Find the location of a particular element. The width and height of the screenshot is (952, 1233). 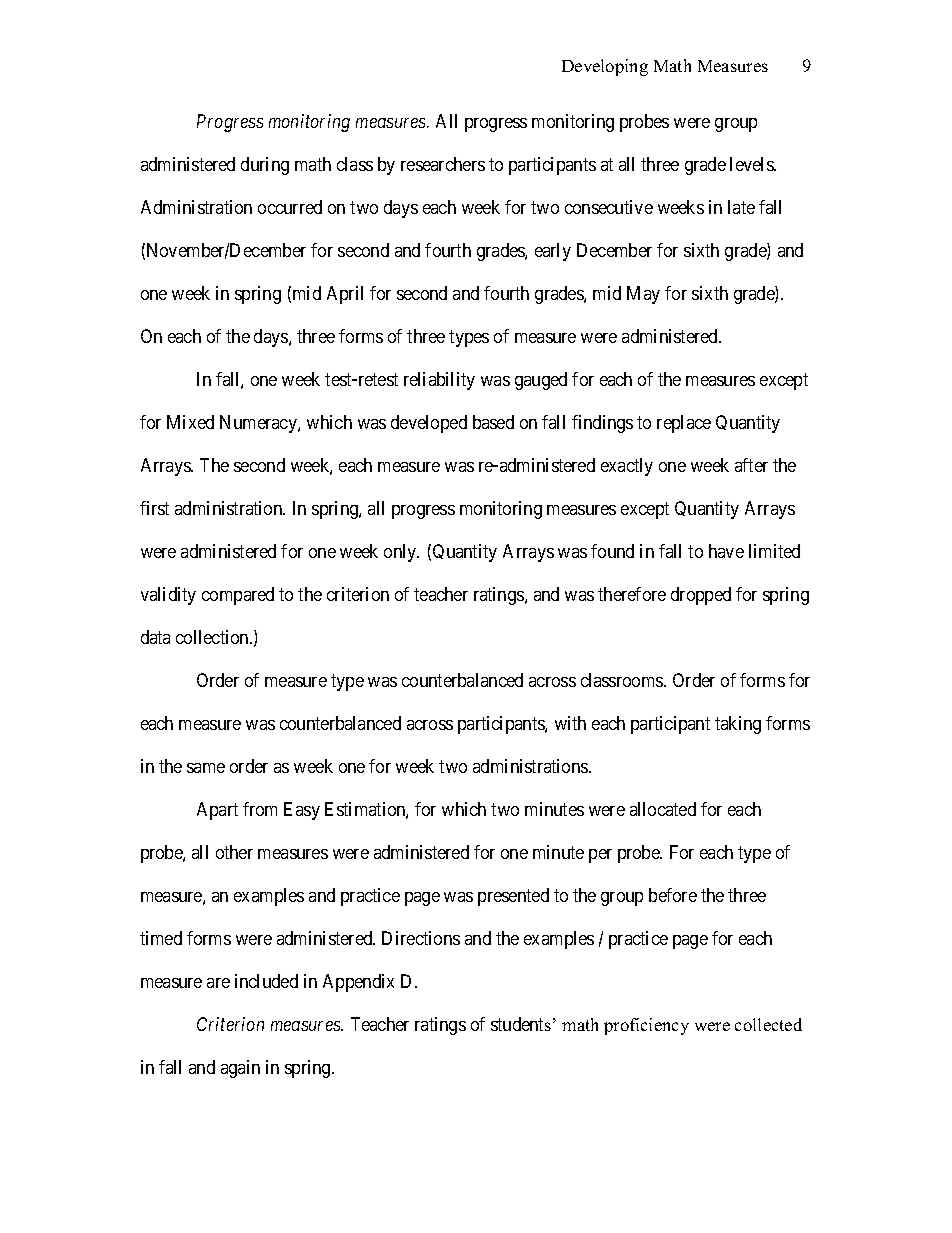

only is located at coordinates (401, 553).
